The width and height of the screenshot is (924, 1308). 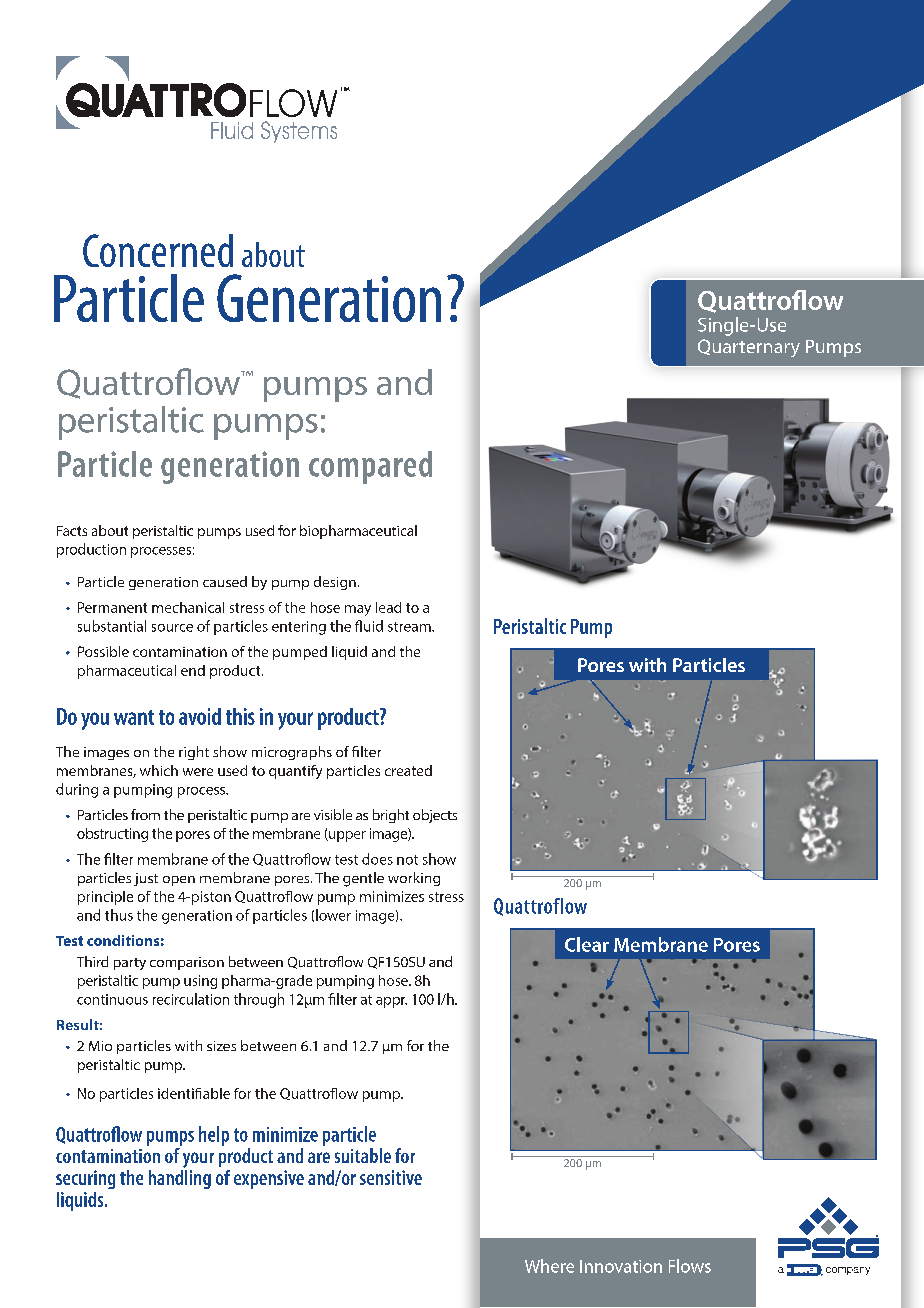 What do you see at coordinates (388, 607) in the screenshot?
I see `lead` at bounding box center [388, 607].
